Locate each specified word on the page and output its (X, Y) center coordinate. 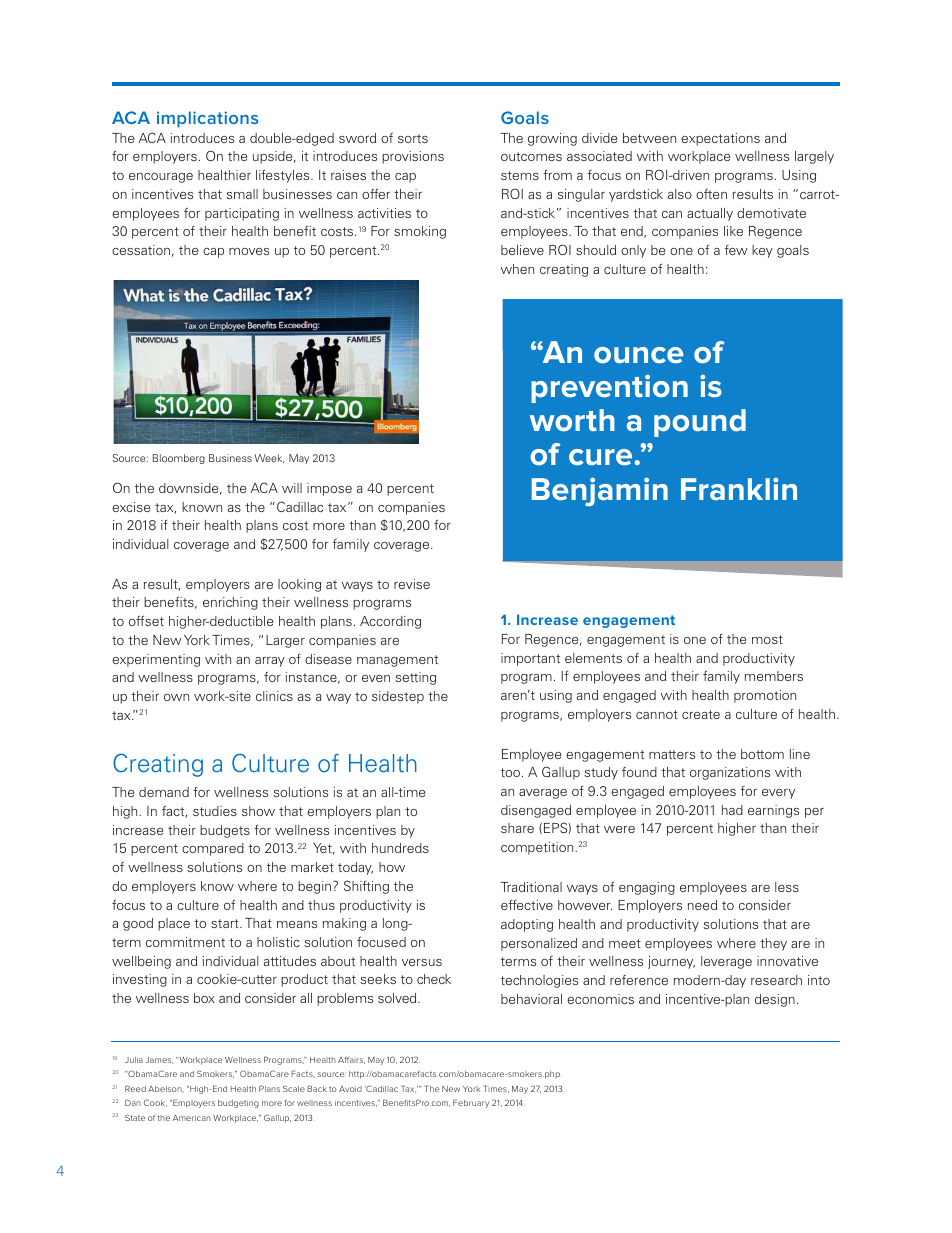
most (767, 639)
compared (213, 849)
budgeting (238, 1104)
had (732, 810)
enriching (230, 603)
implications (207, 119)
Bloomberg (179, 459)
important (530, 659)
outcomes (531, 156)
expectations (720, 139)
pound (700, 423)
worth (572, 420)
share (517, 828)
